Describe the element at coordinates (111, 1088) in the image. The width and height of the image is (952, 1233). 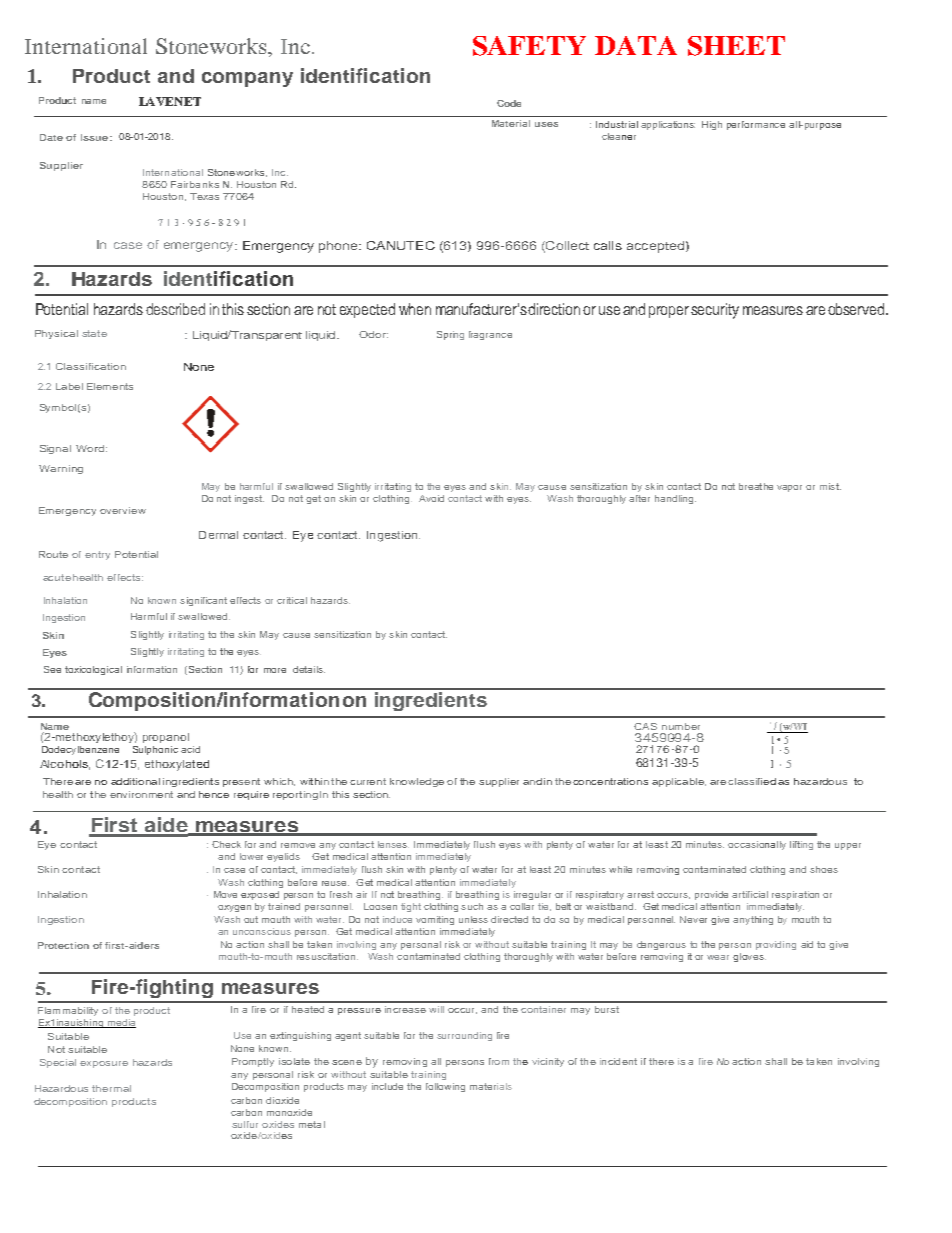
I see `thermal` at that location.
